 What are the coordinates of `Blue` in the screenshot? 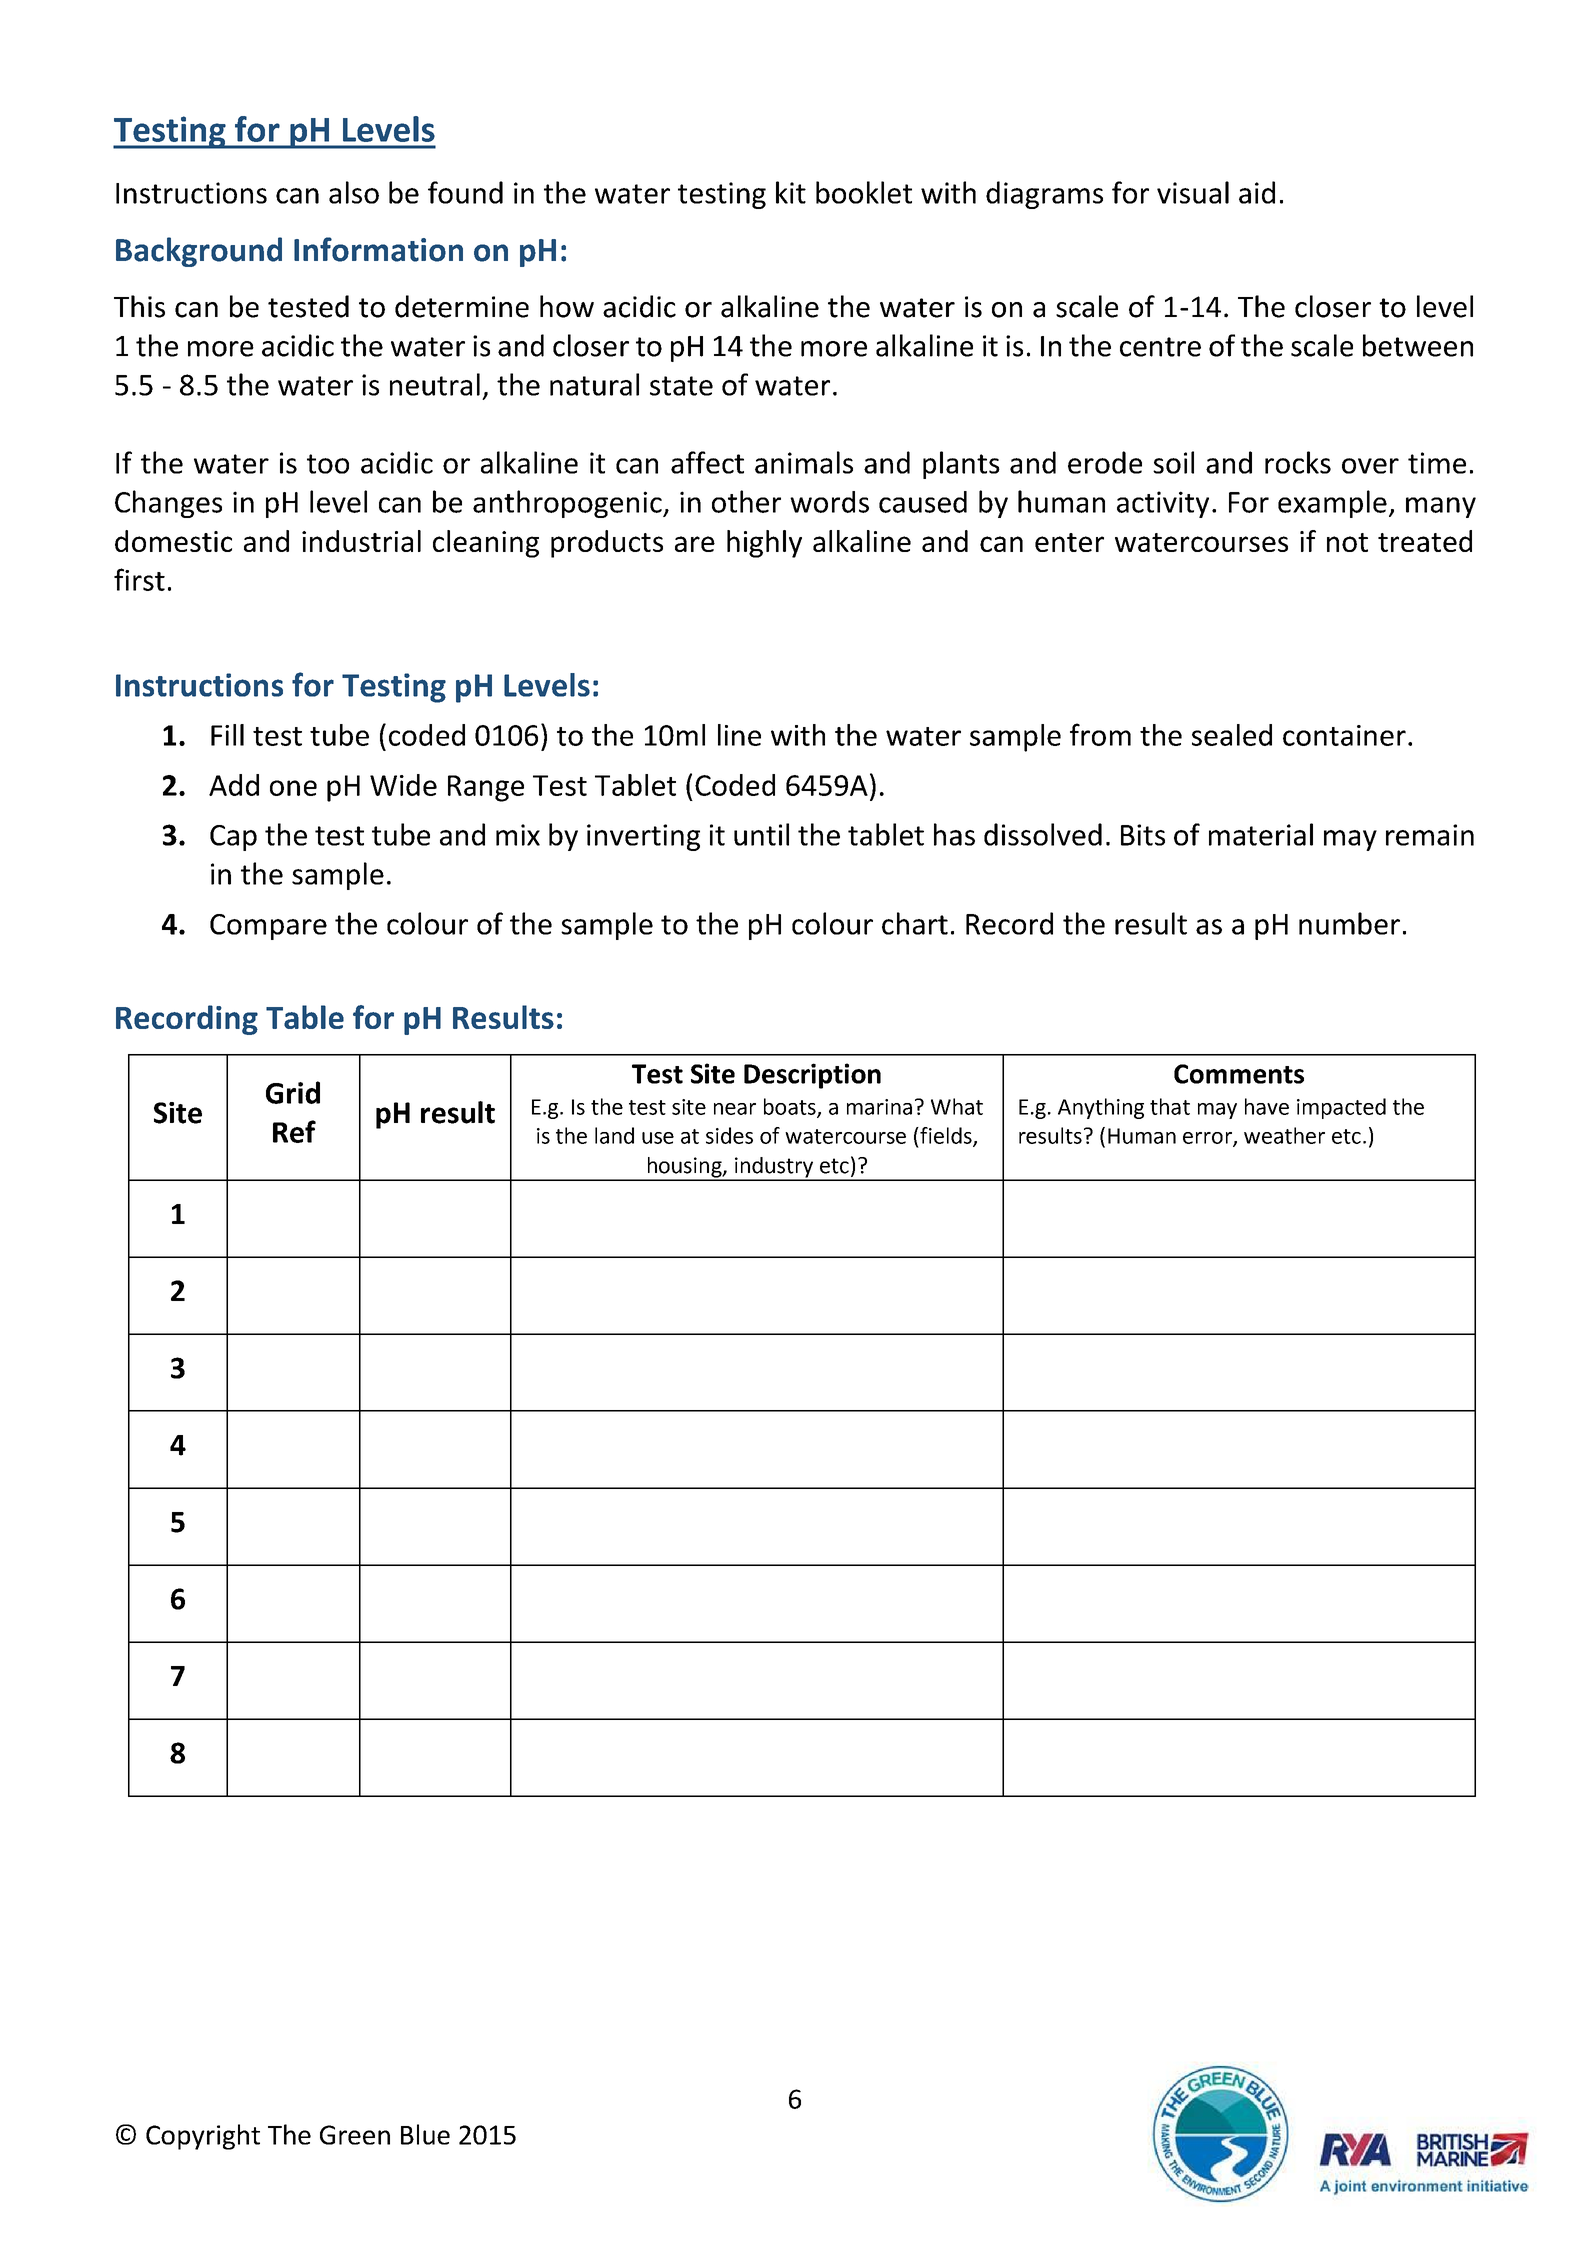 It's located at (425, 2134).
